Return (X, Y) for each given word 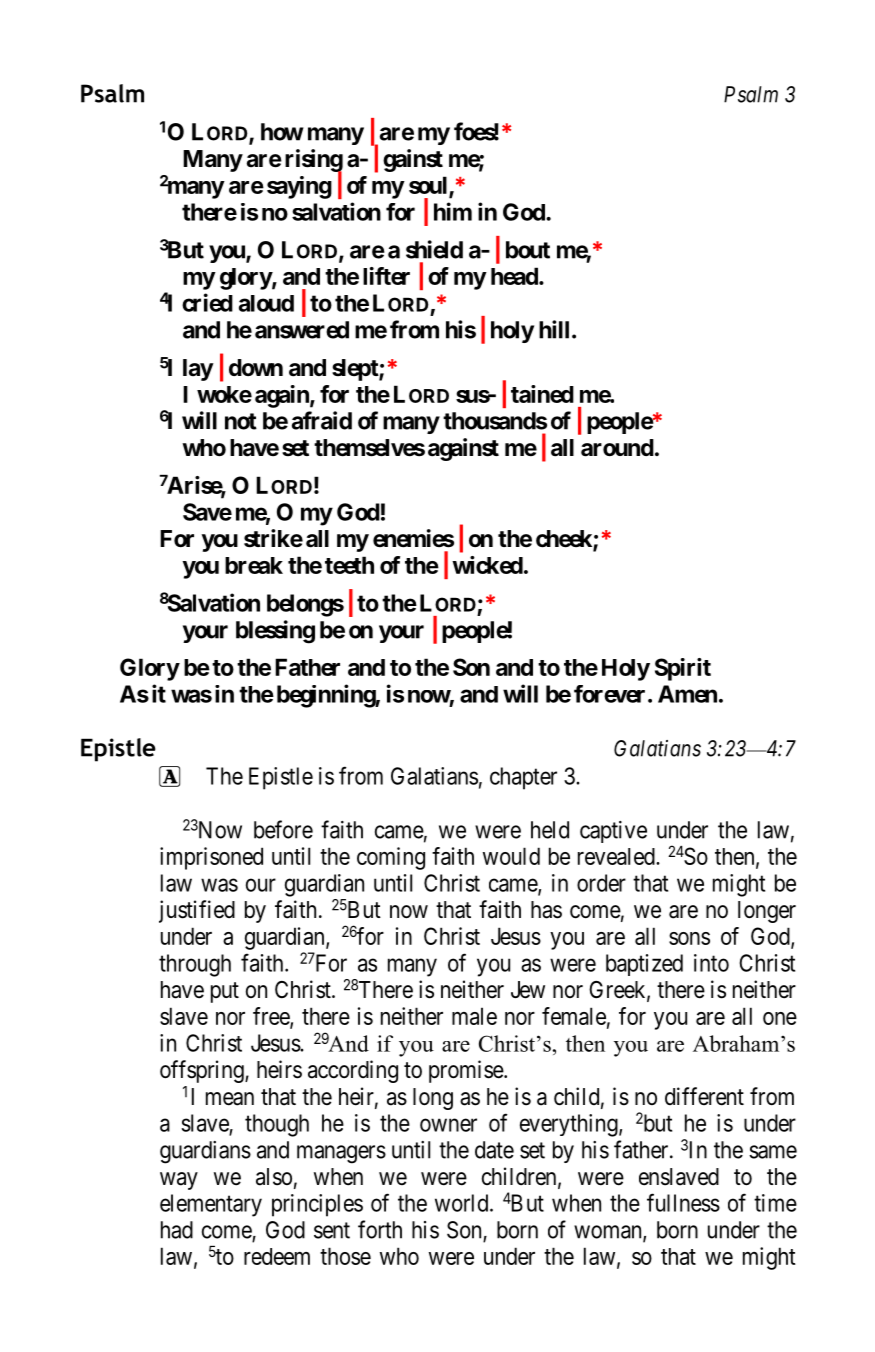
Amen (687, 694)
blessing (275, 632)
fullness (683, 1202)
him (453, 211)
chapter (523, 778)
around (617, 448)
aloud (266, 303)
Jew (528, 990)
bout (528, 250)
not (241, 421)
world (463, 1203)
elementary (211, 1205)
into (711, 963)
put (225, 992)
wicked (487, 565)
